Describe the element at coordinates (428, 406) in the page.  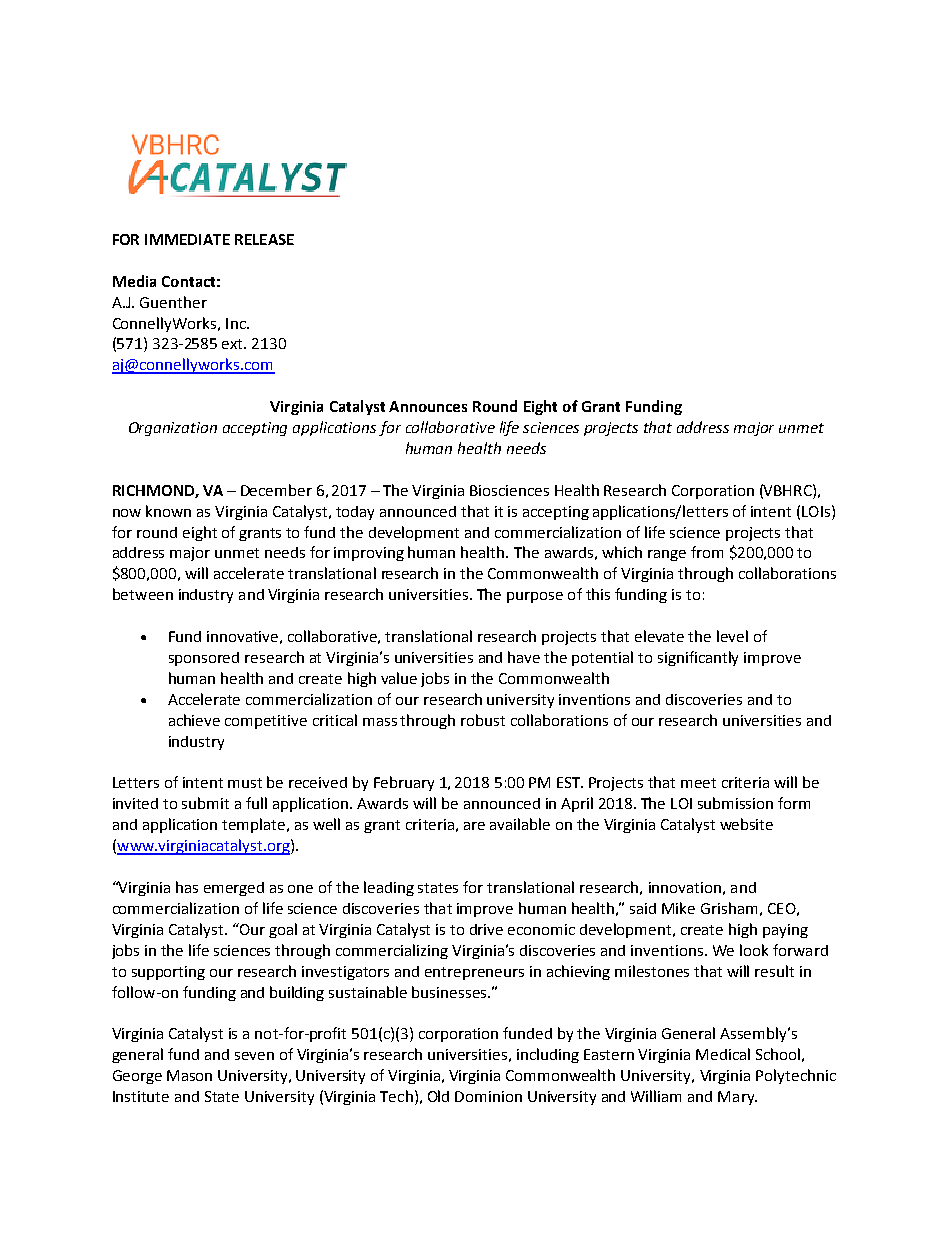
I see `Announces` at that location.
